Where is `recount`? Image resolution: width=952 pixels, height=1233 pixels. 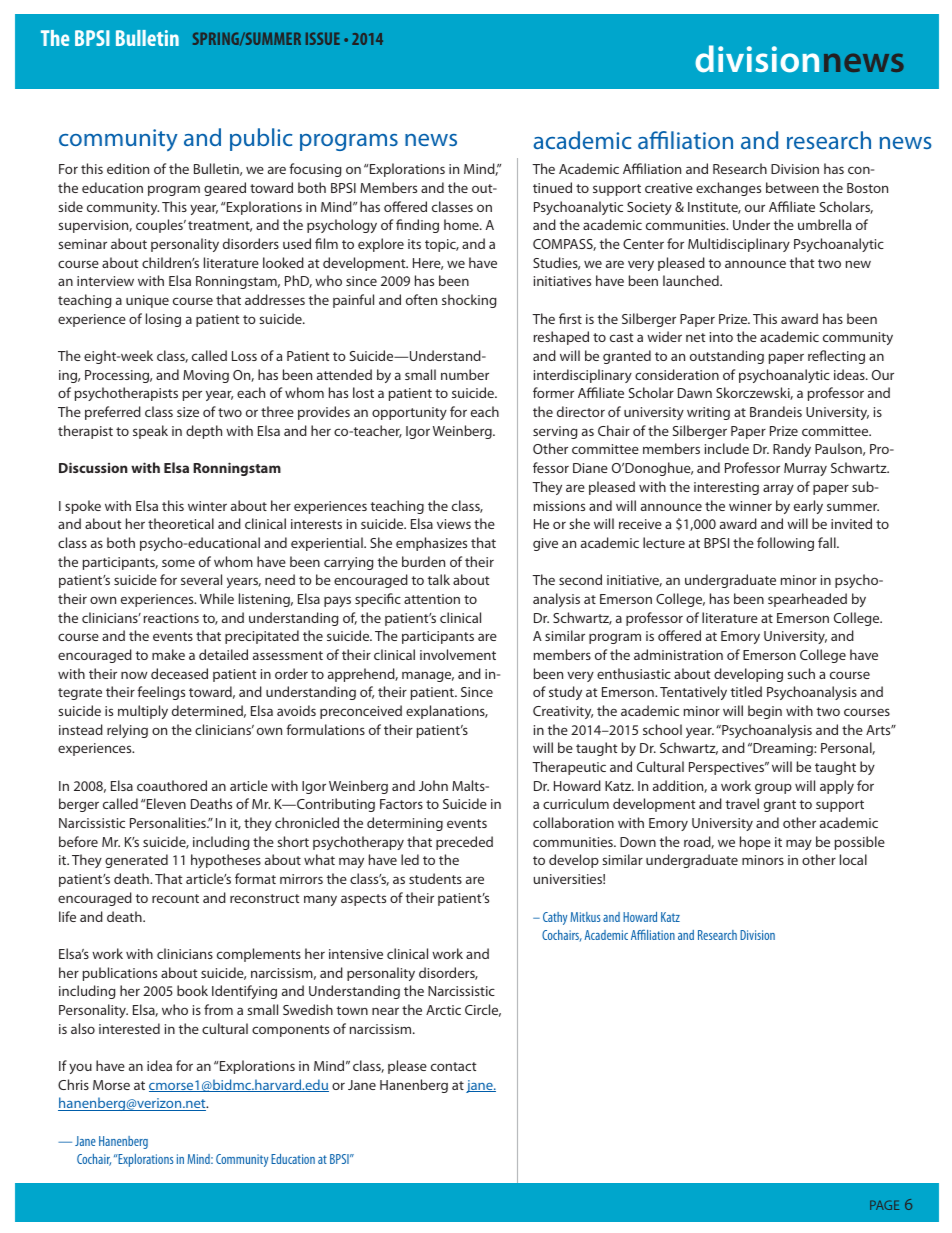 recount is located at coordinates (175, 898).
